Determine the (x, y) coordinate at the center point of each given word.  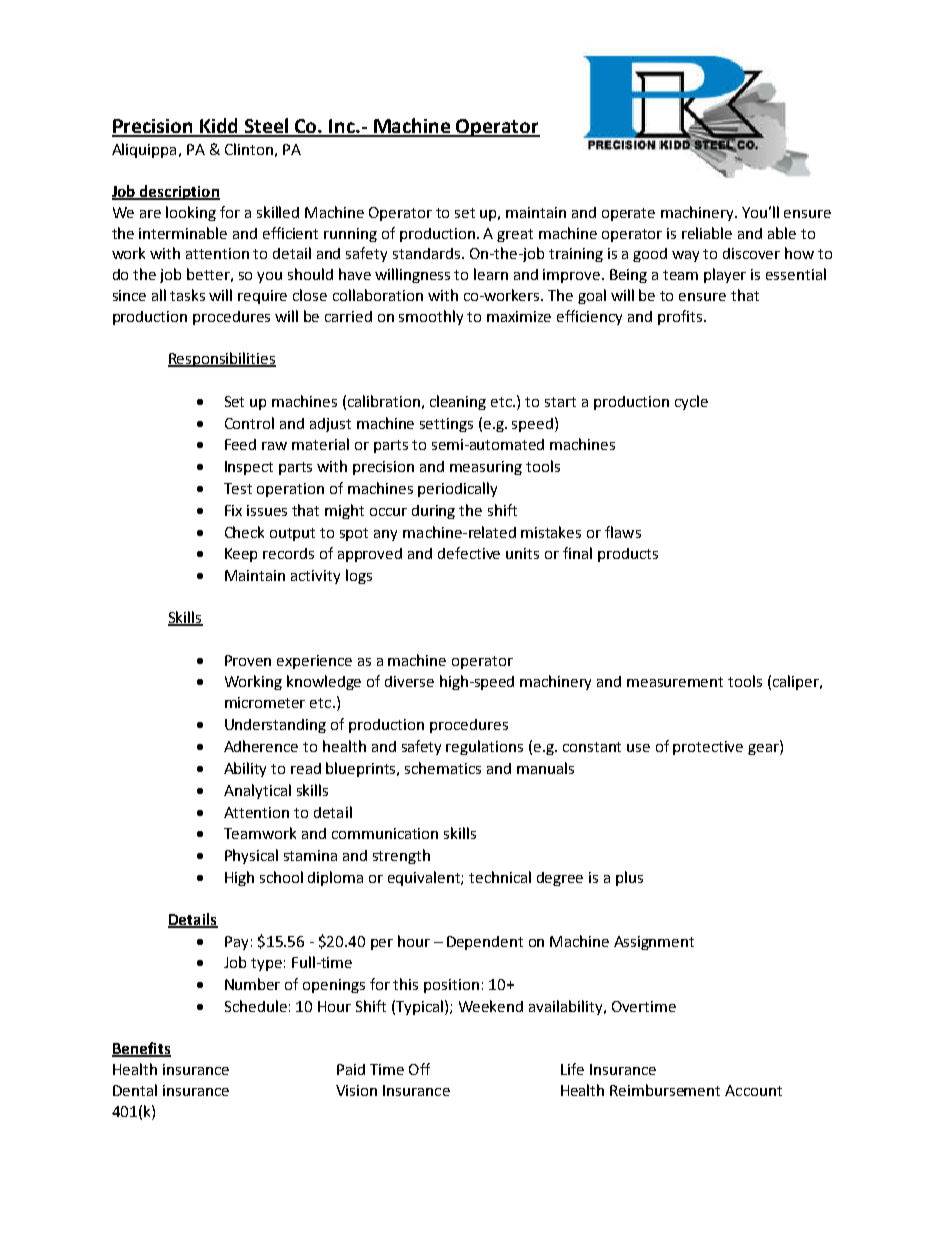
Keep (241, 555)
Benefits (141, 1049)
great (515, 235)
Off (419, 1069)
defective (469, 553)
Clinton (249, 149)
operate (628, 214)
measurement (675, 682)
